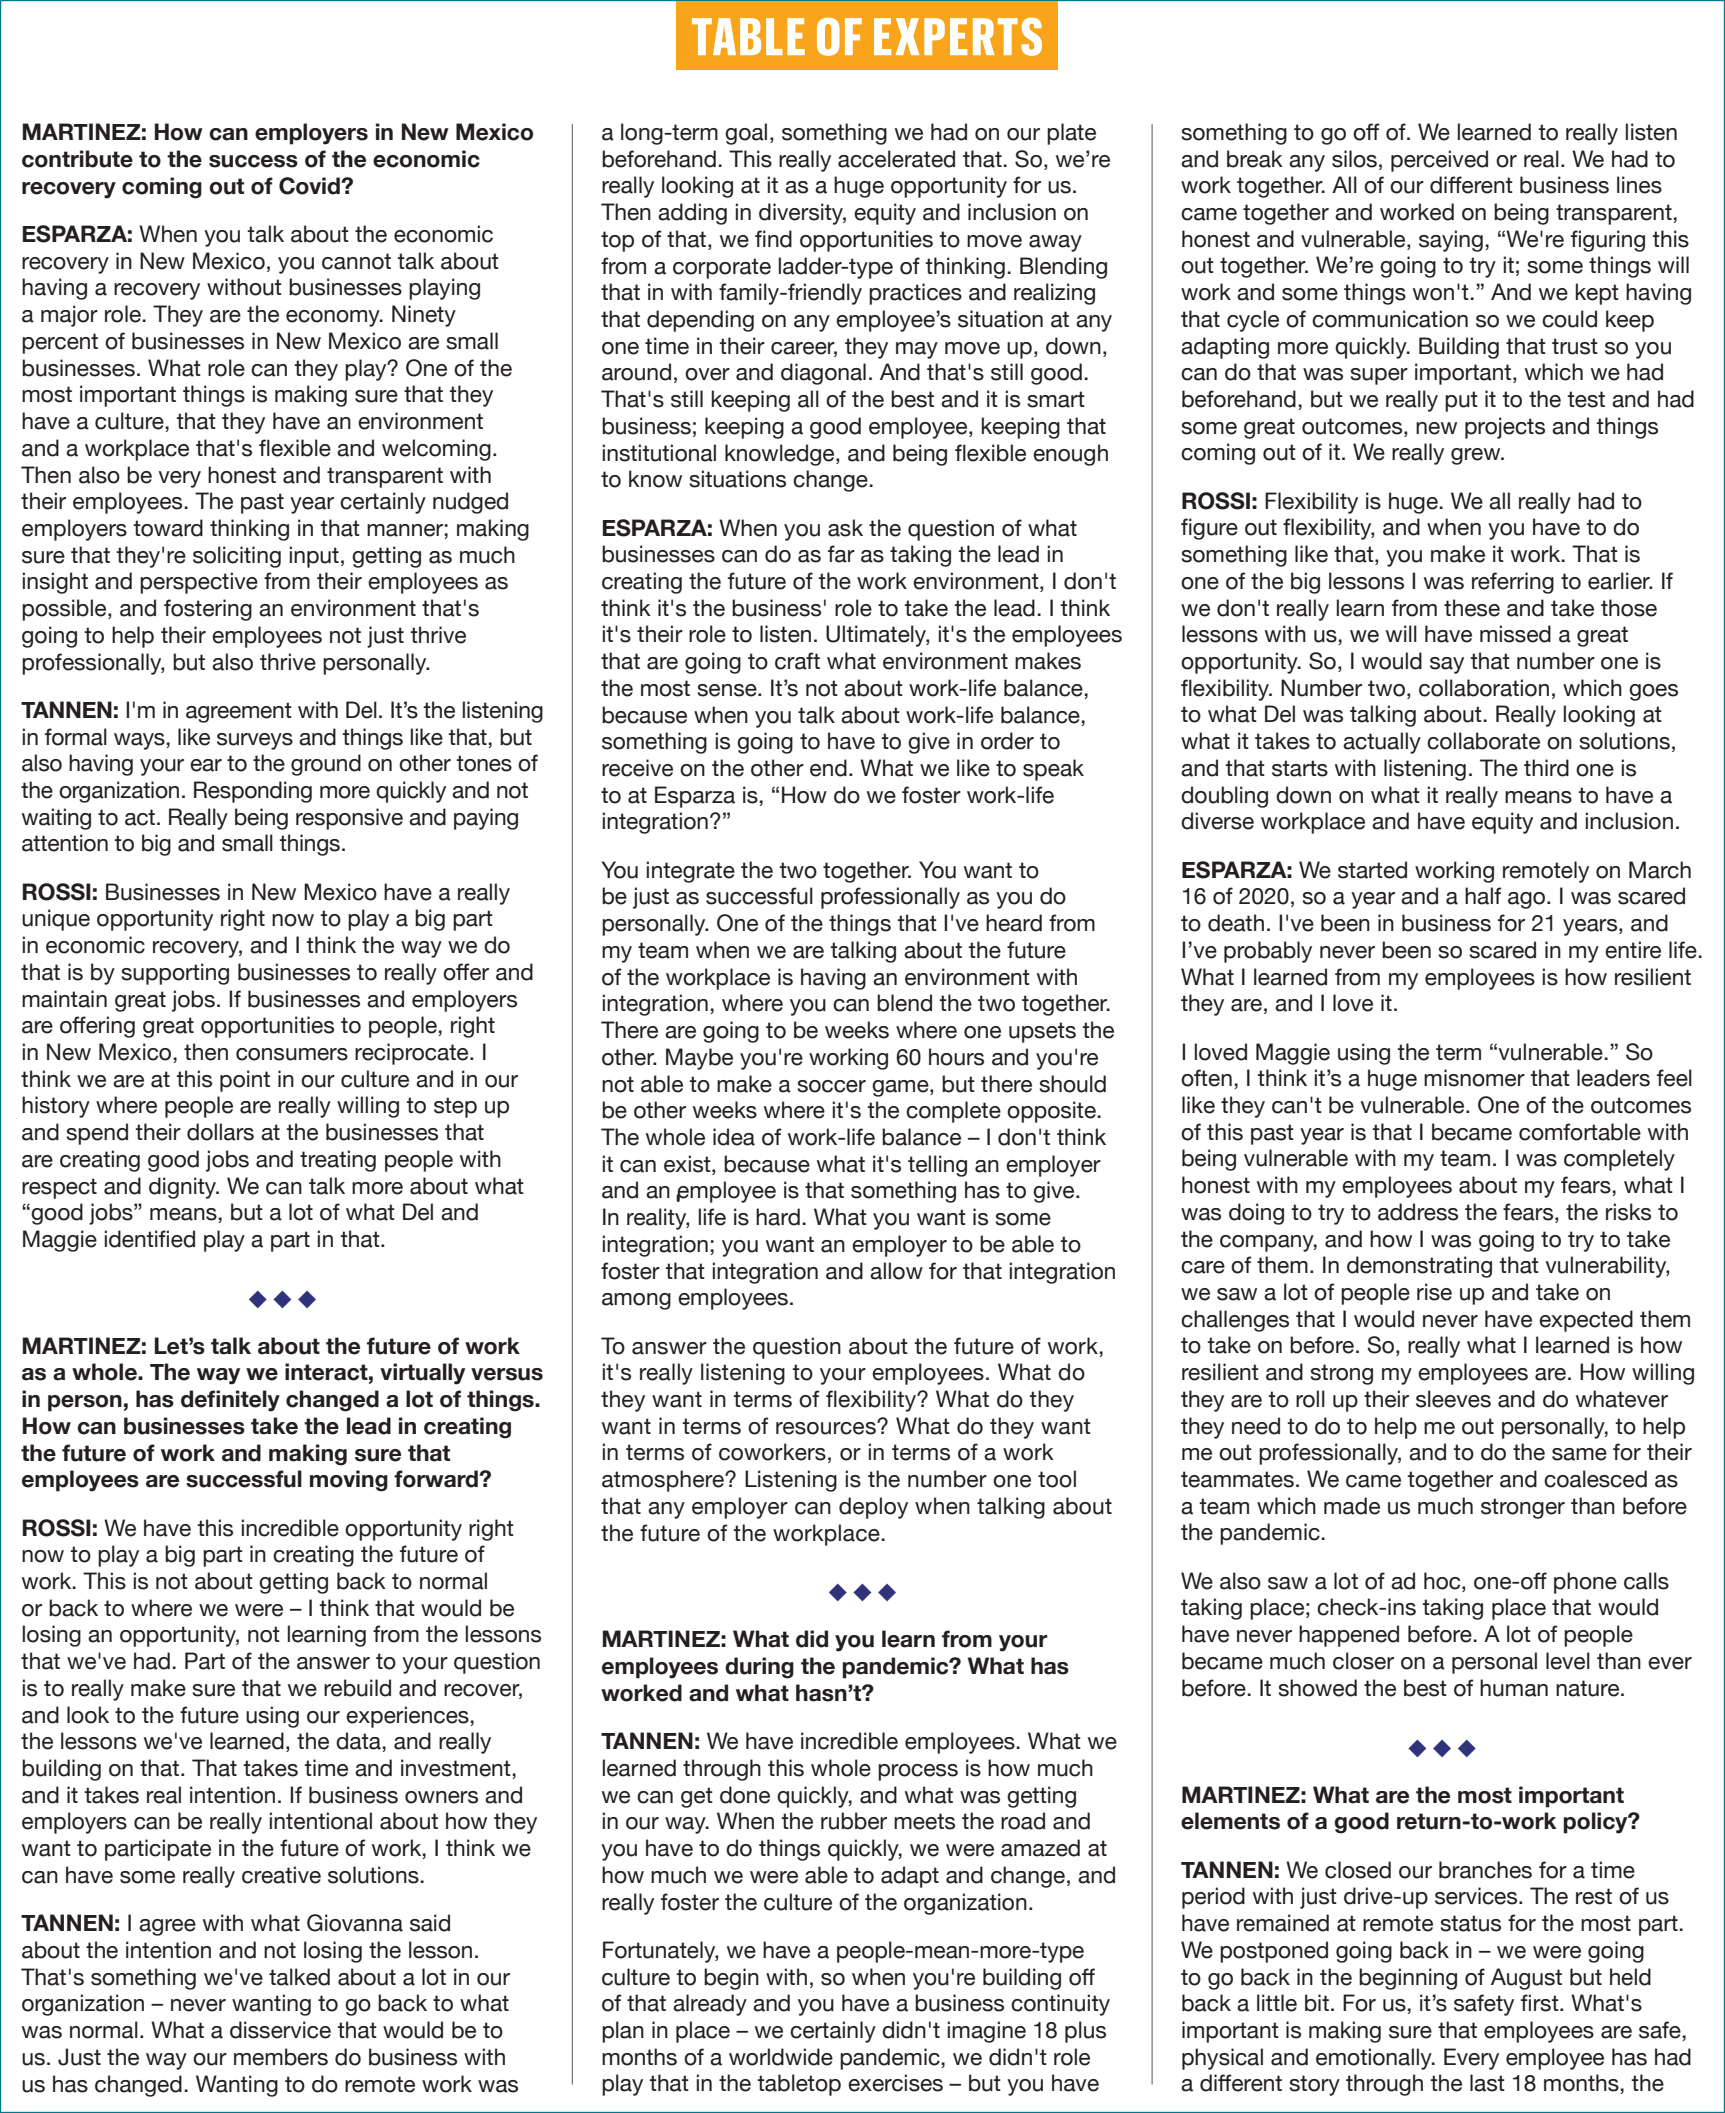 This image has width=1725, height=2113. What do you see at coordinates (280, 2030) in the image?
I see `disservice` at bounding box center [280, 2030].
